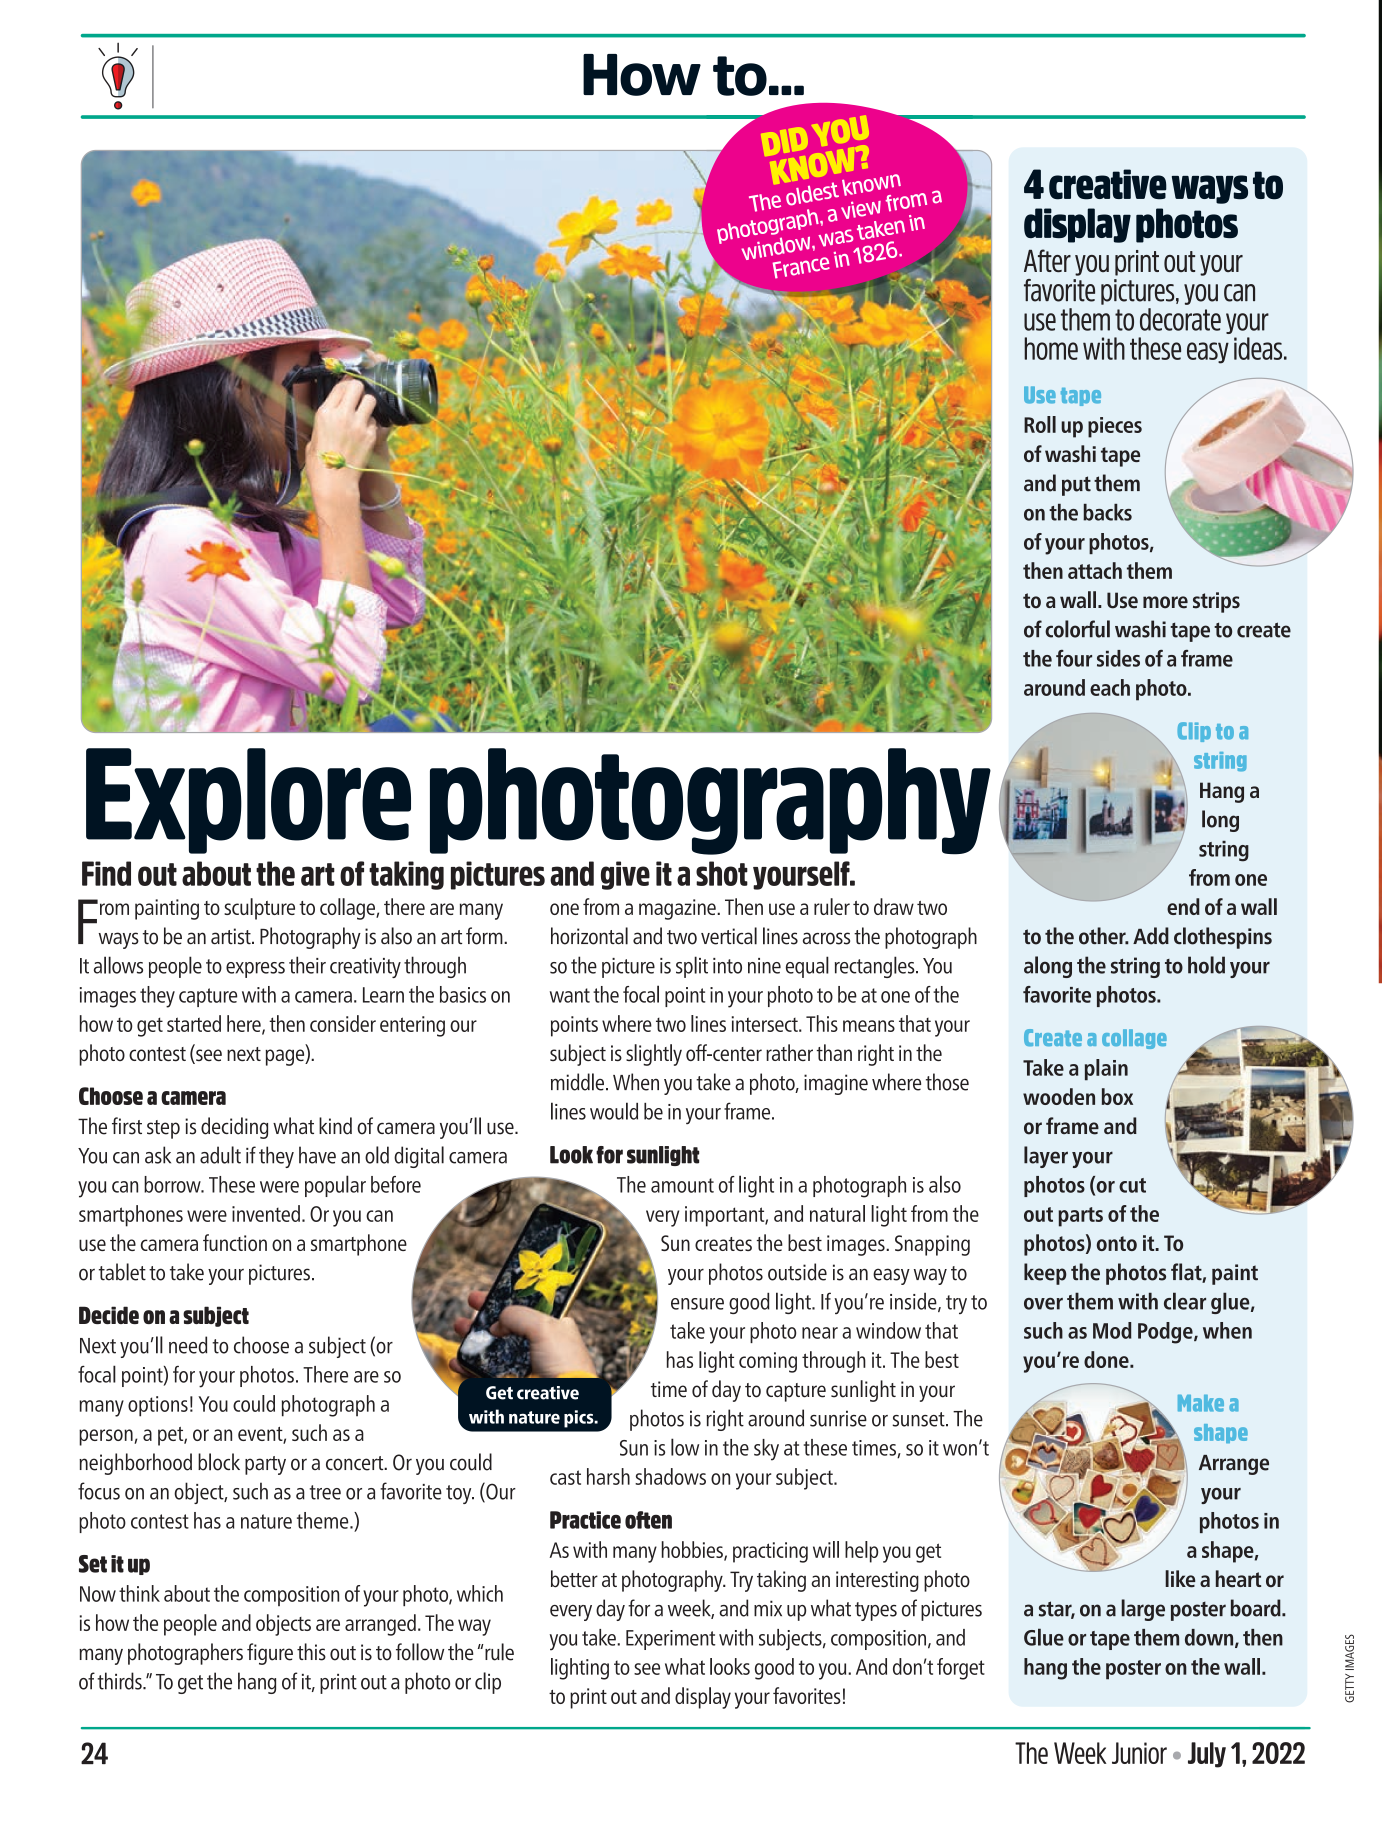  I want to click on shot, so click(722, 873).
